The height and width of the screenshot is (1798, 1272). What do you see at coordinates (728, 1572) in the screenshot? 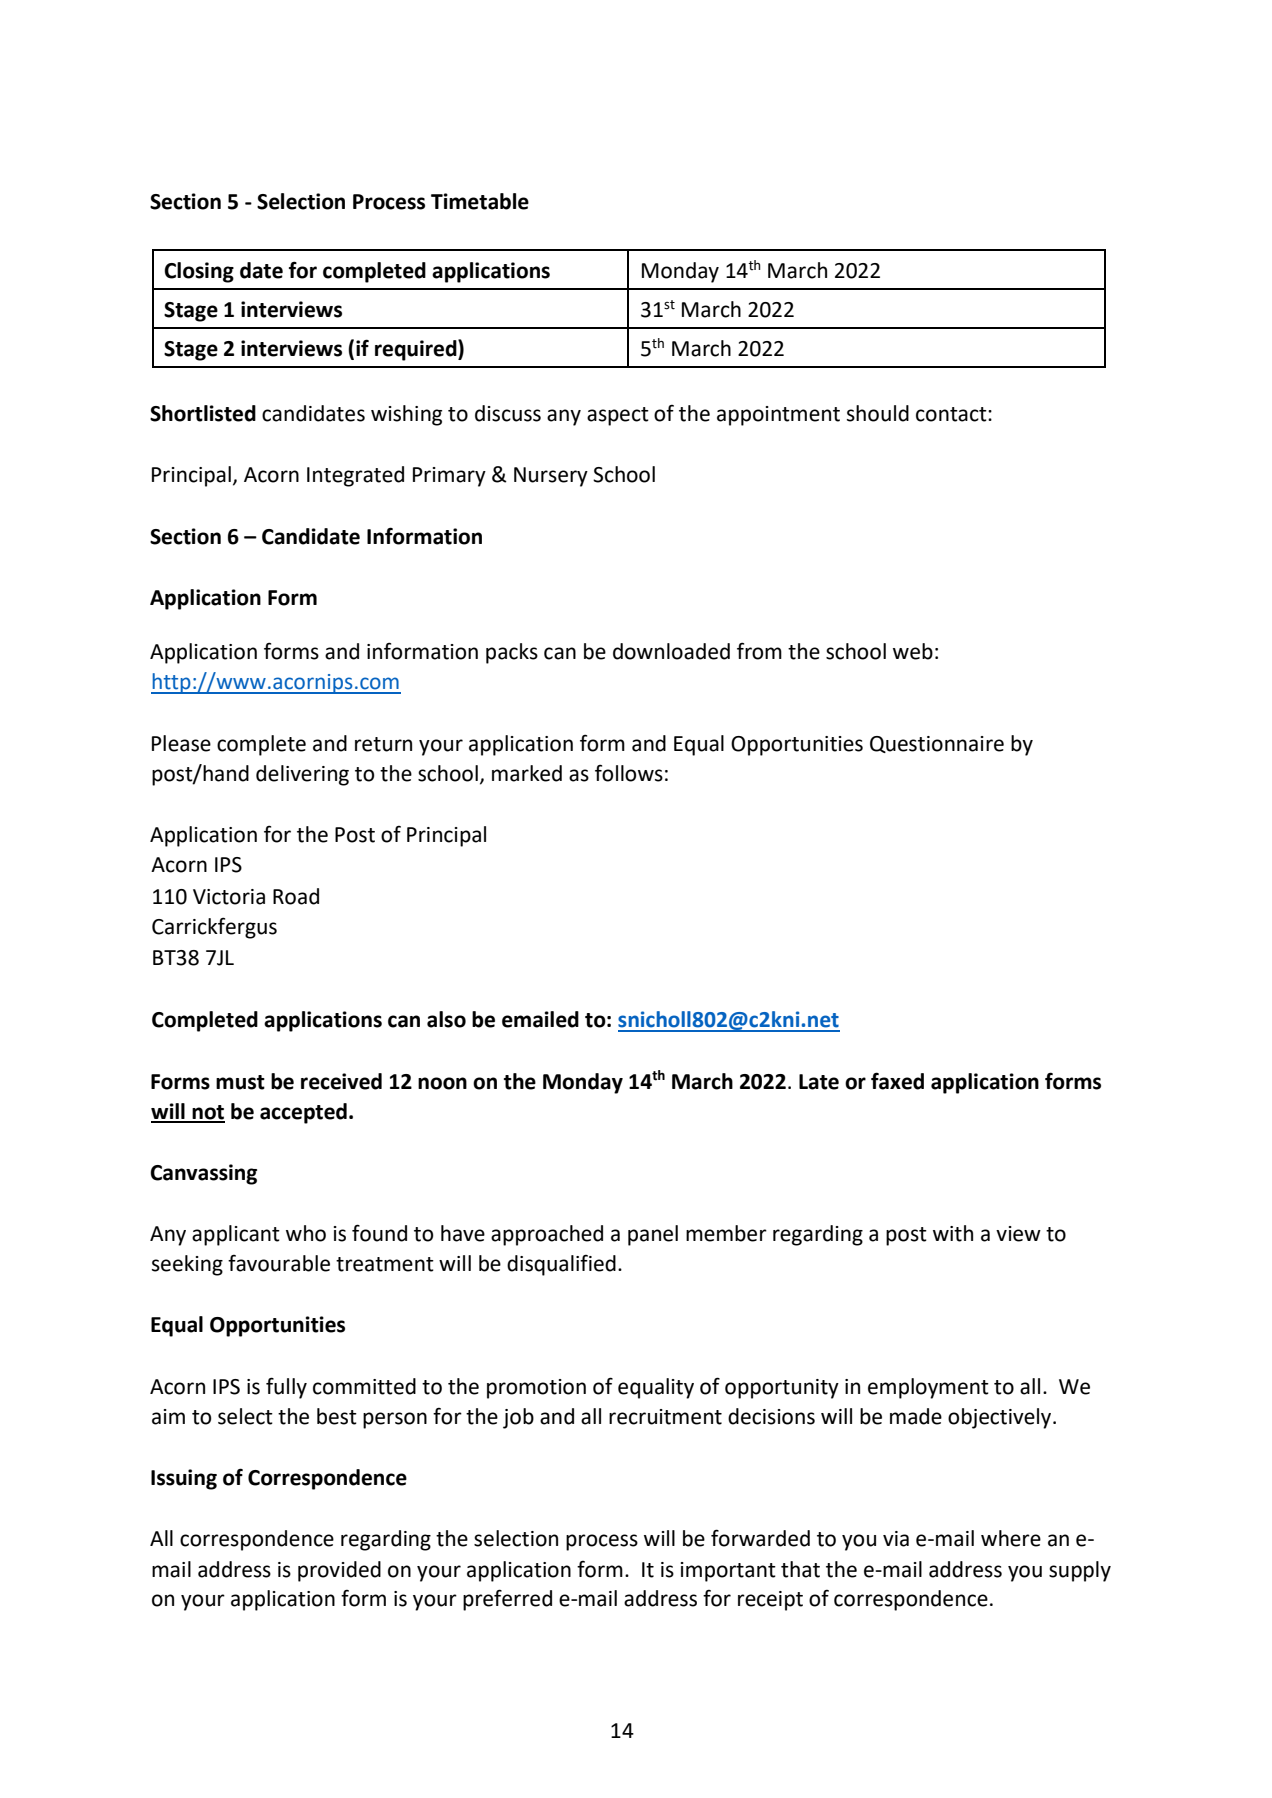
I see `important` at bounding box center [728, 1572].
